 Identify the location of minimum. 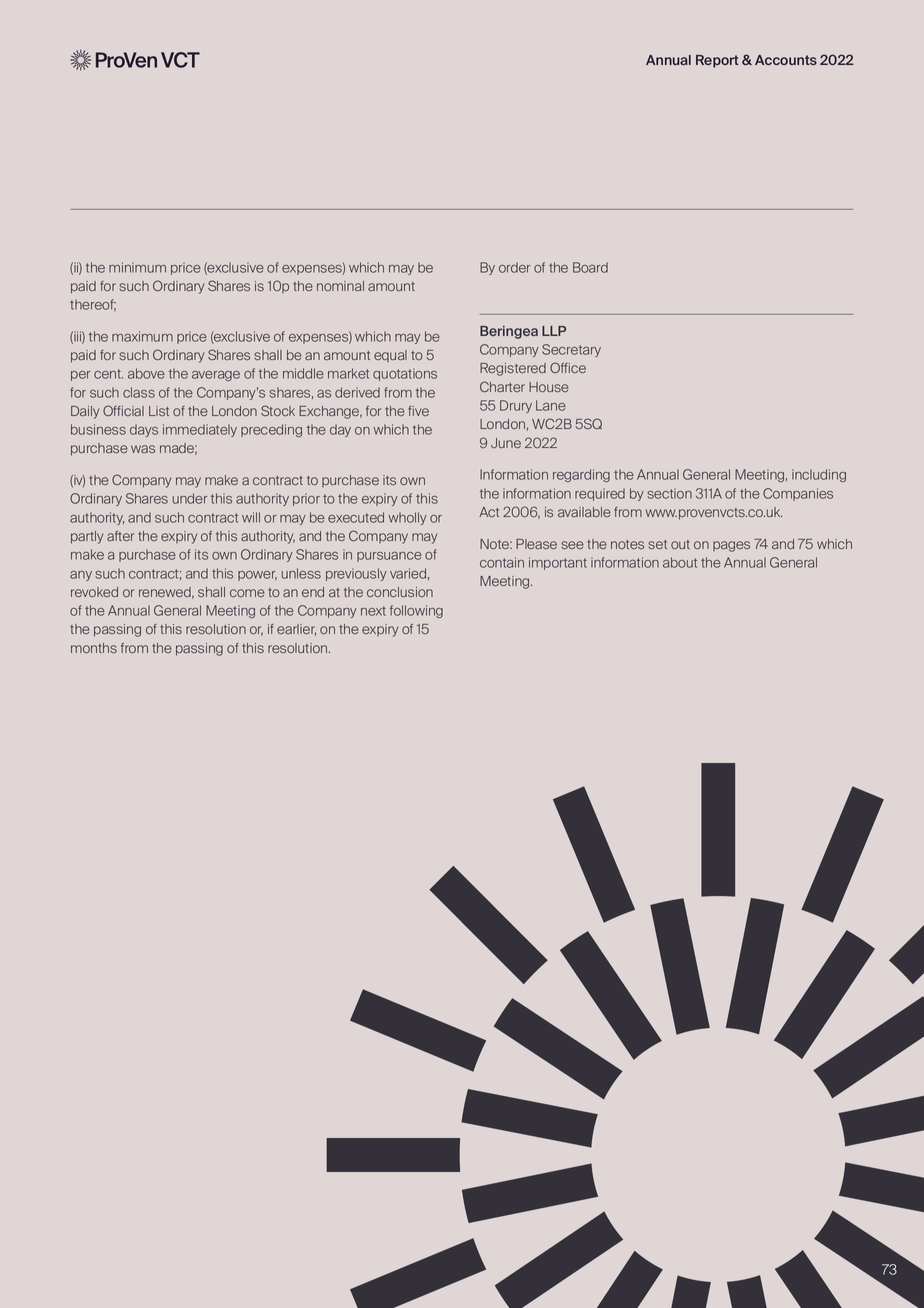
(137, 267).
